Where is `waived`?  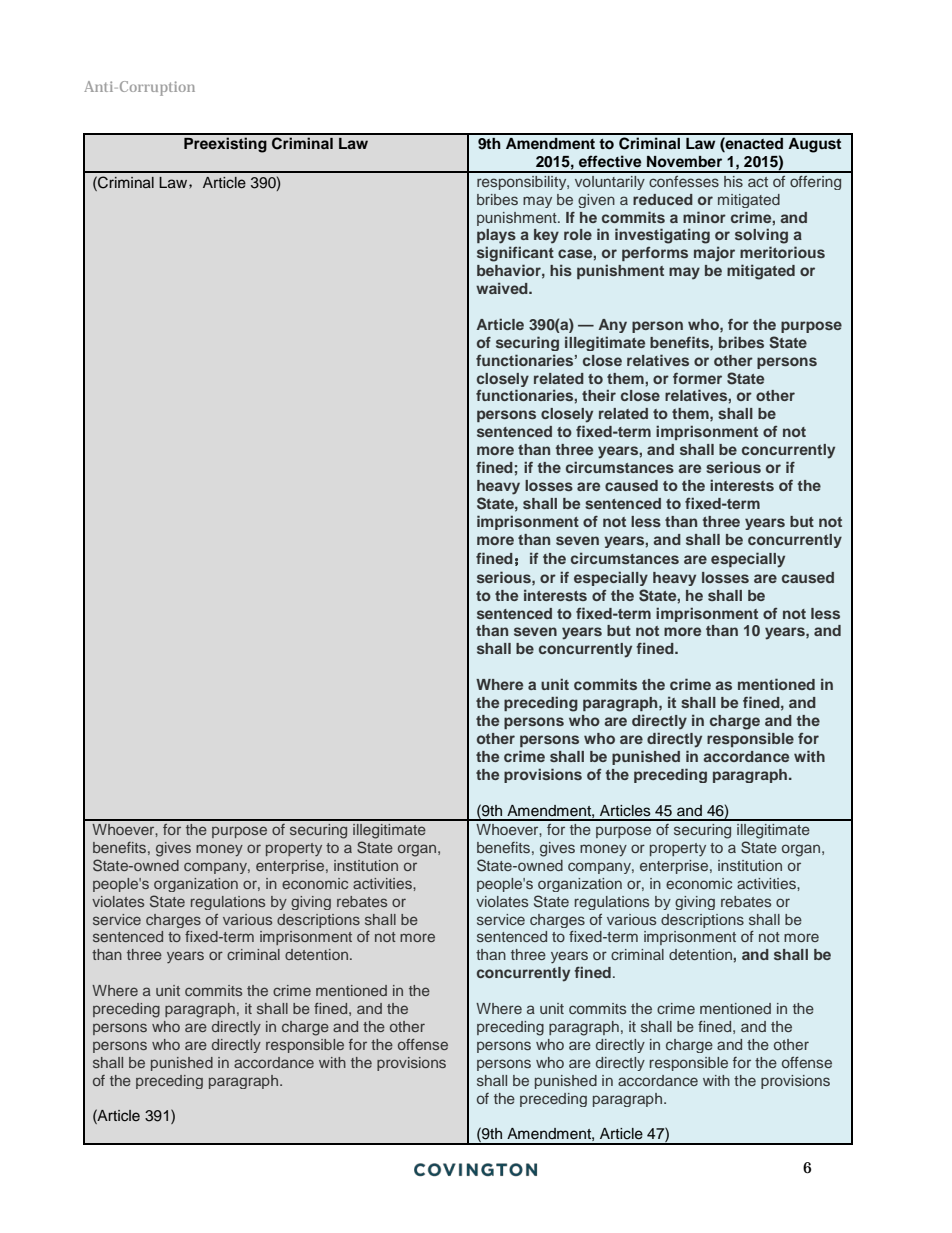 waived is located at coordinates (503, 288).
